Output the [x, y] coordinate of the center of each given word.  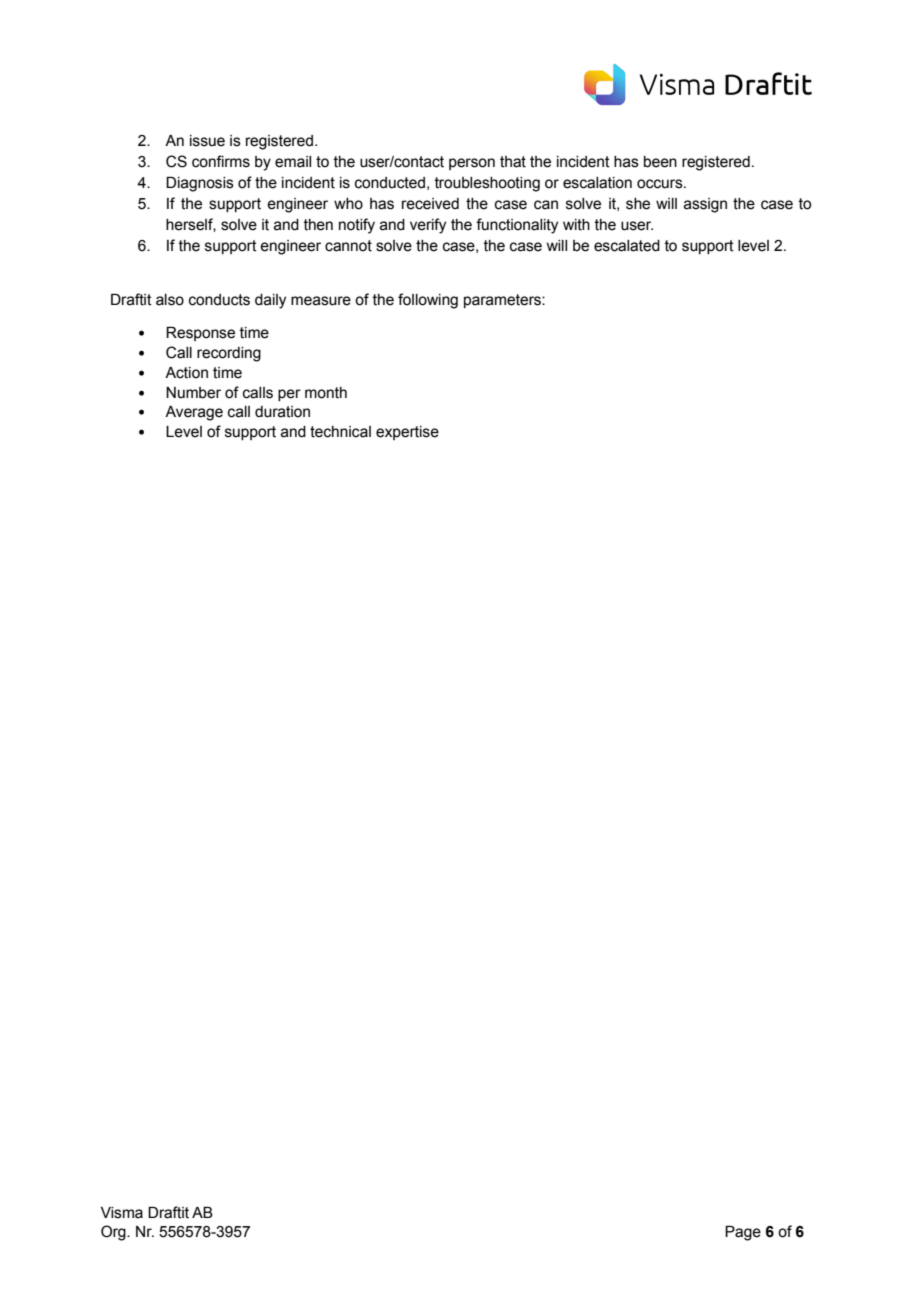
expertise [407, 433]
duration [282, 412]
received [430, 204]
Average [194, 413]
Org [114, 1233]
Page [743, 1233]
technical [340, 432]
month [326, 393]
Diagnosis [200, 184]
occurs [661, 184]
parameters [503, 301]
